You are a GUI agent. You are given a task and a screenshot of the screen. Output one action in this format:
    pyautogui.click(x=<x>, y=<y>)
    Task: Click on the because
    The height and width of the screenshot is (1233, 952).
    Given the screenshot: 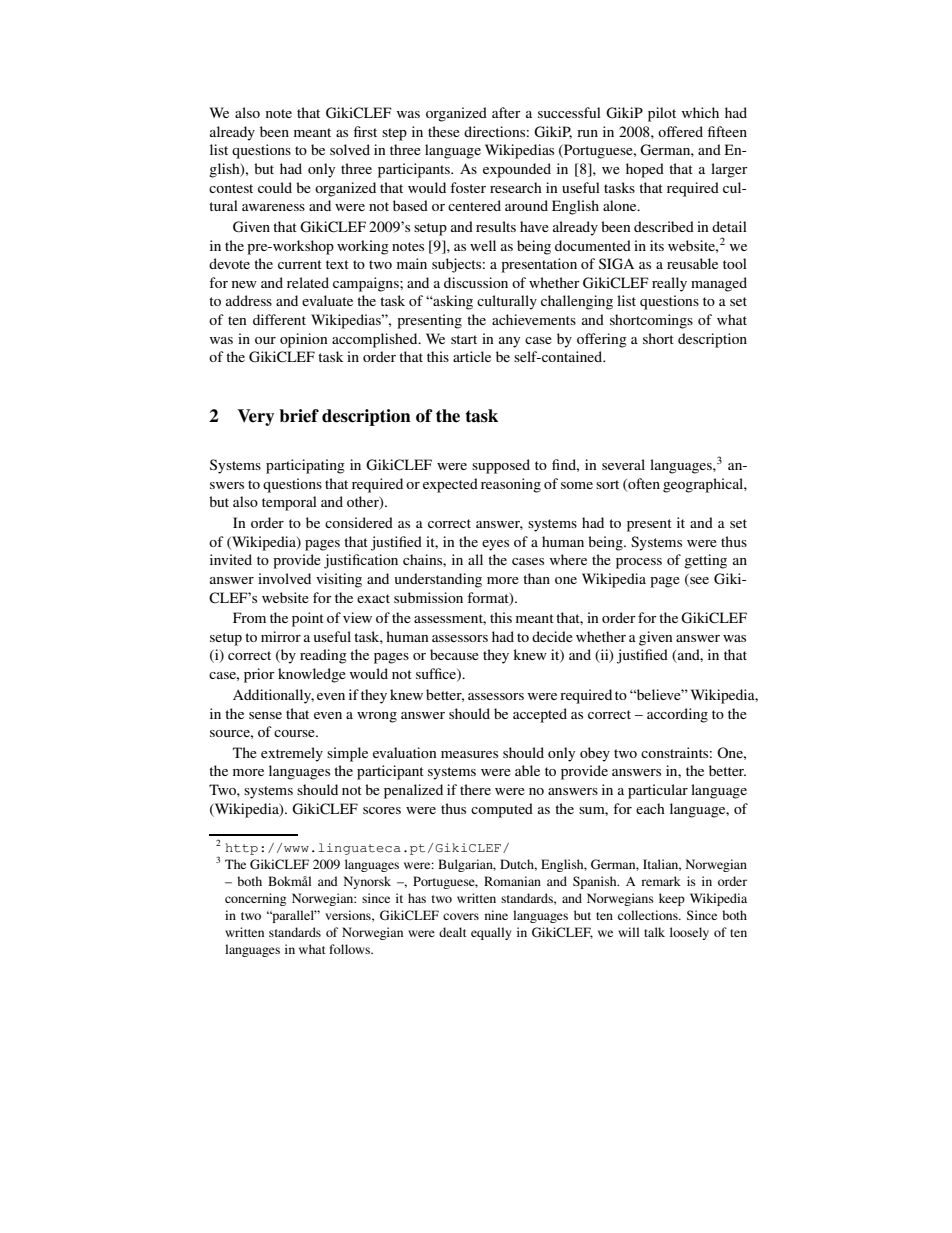 What is the action you would take?
    pyautogui.click(x=454, y=654)
